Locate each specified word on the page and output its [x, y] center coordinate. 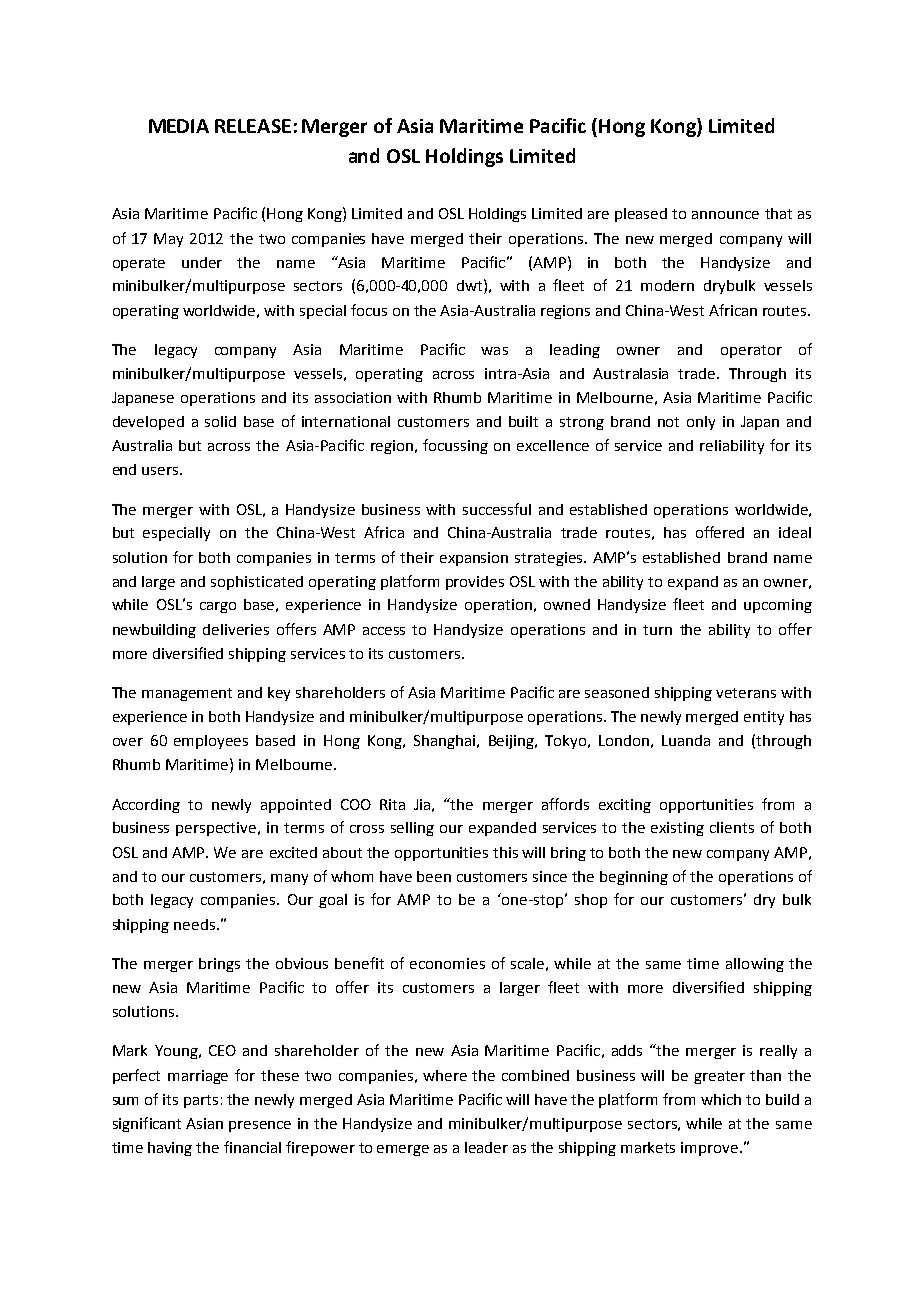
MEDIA [179, 126]
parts [201, 1101]
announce [725, 215]
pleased [641, 215]
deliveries [236, 629]
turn [657, 630]
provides [475, 583]
